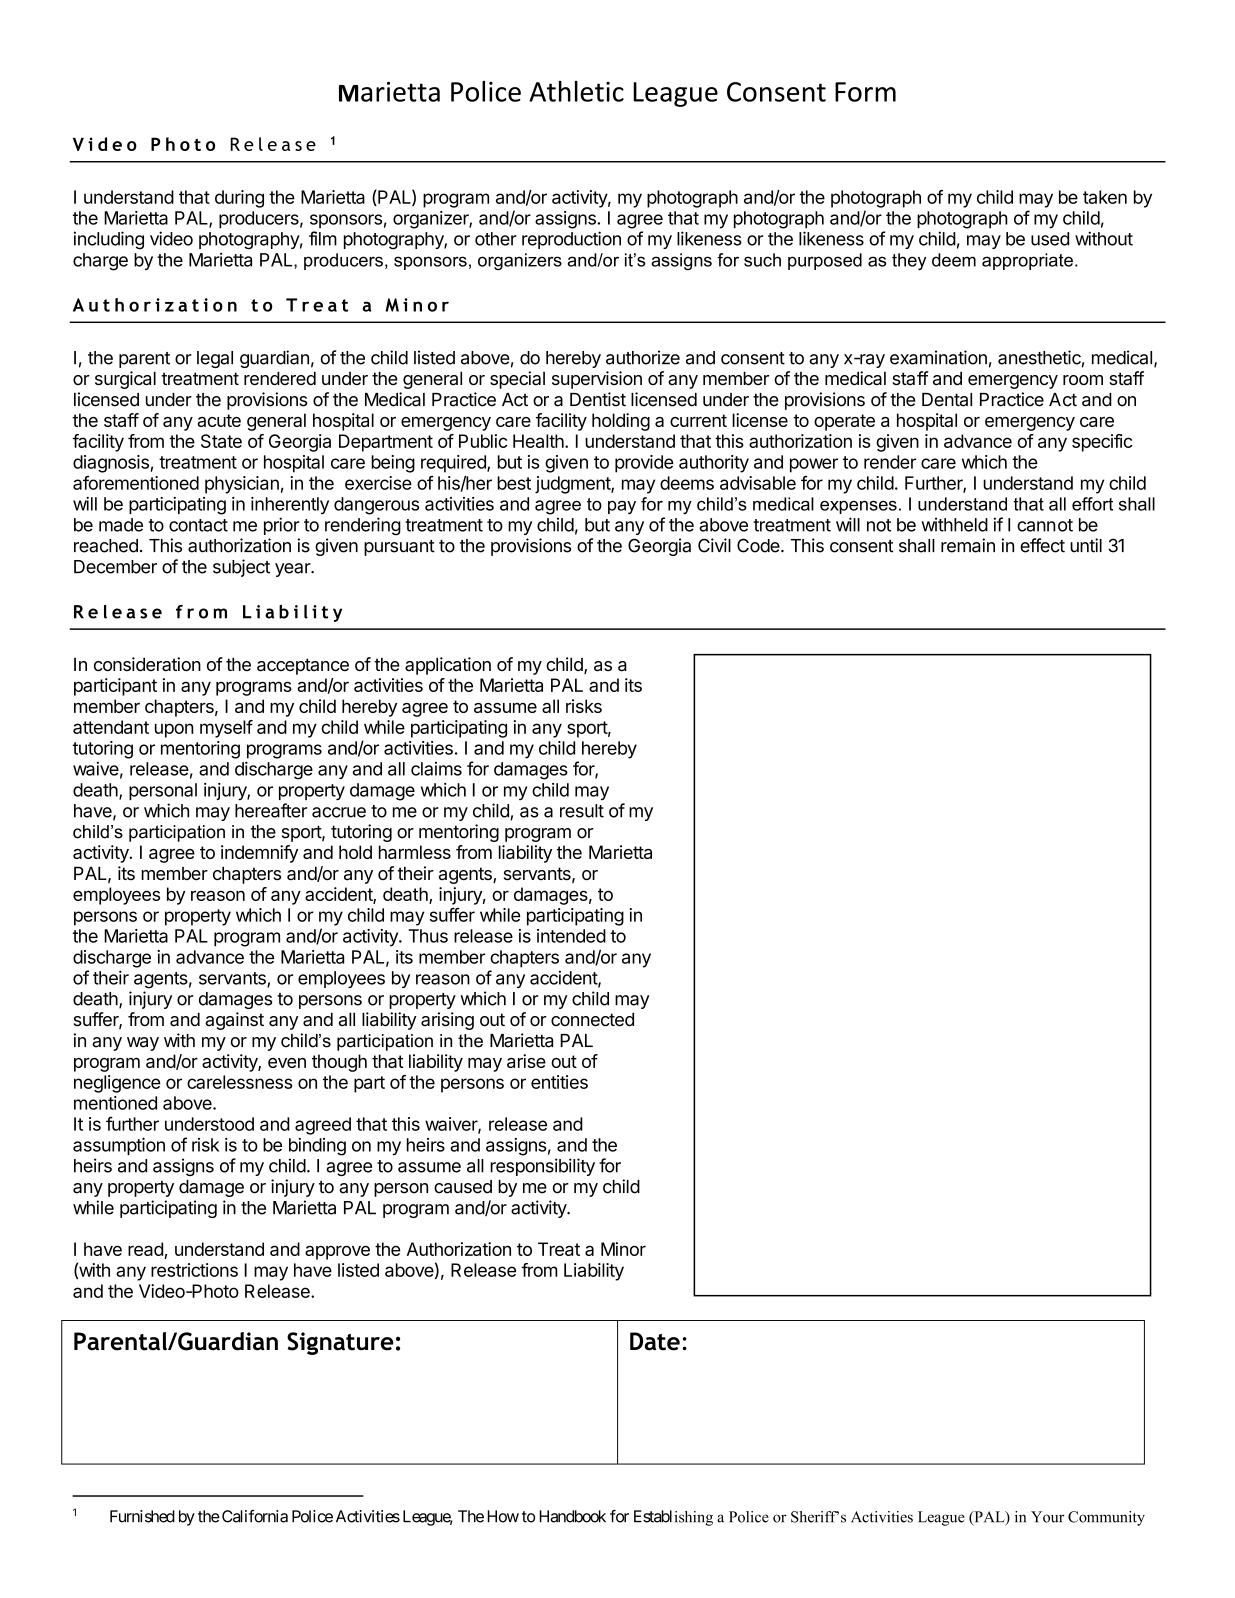 The width and height of the page is (1235, 1598). I want to click on pay, so click(622, 508).
